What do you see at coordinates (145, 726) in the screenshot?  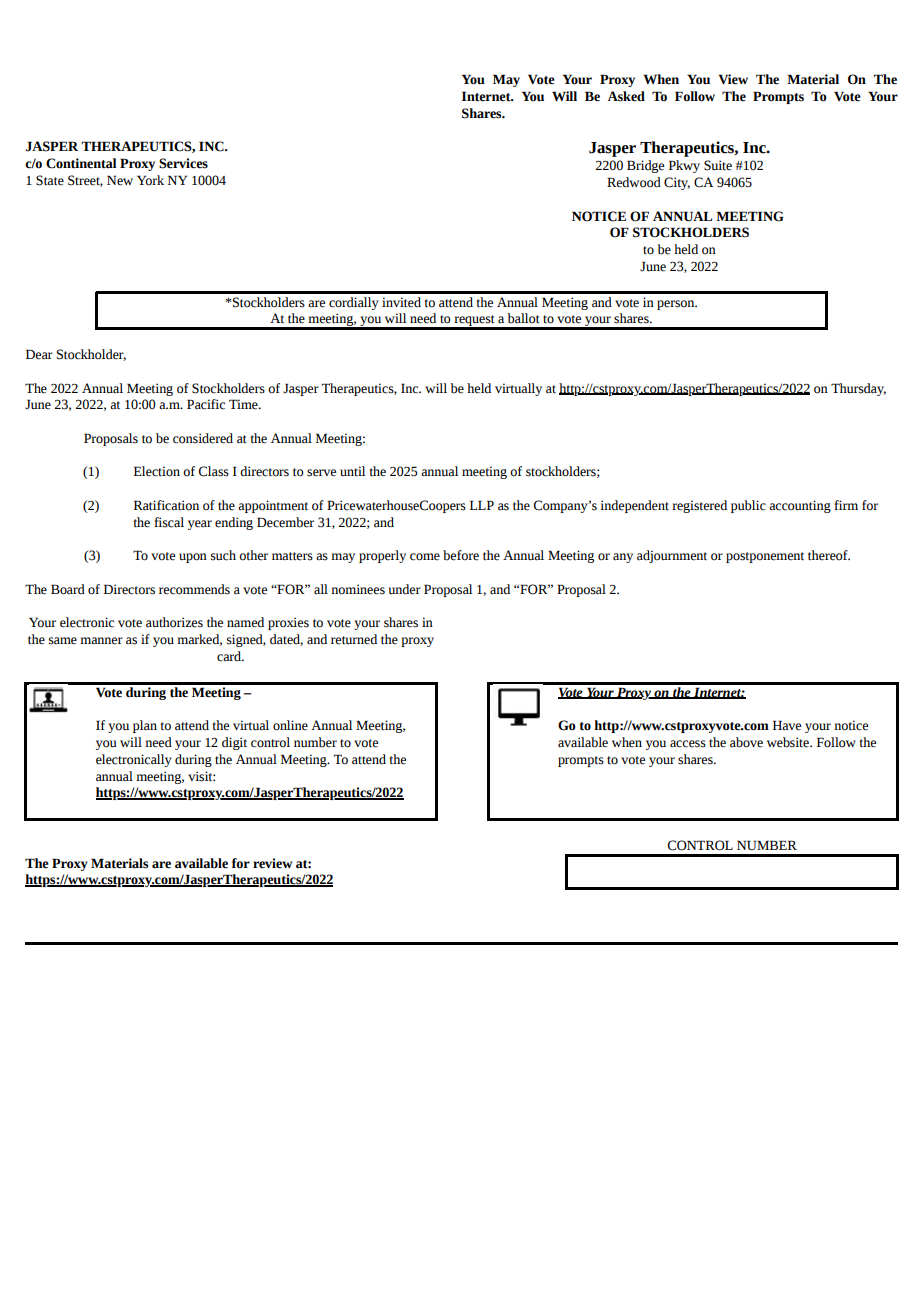 I see `plan` at bounding box center [145, 726].
